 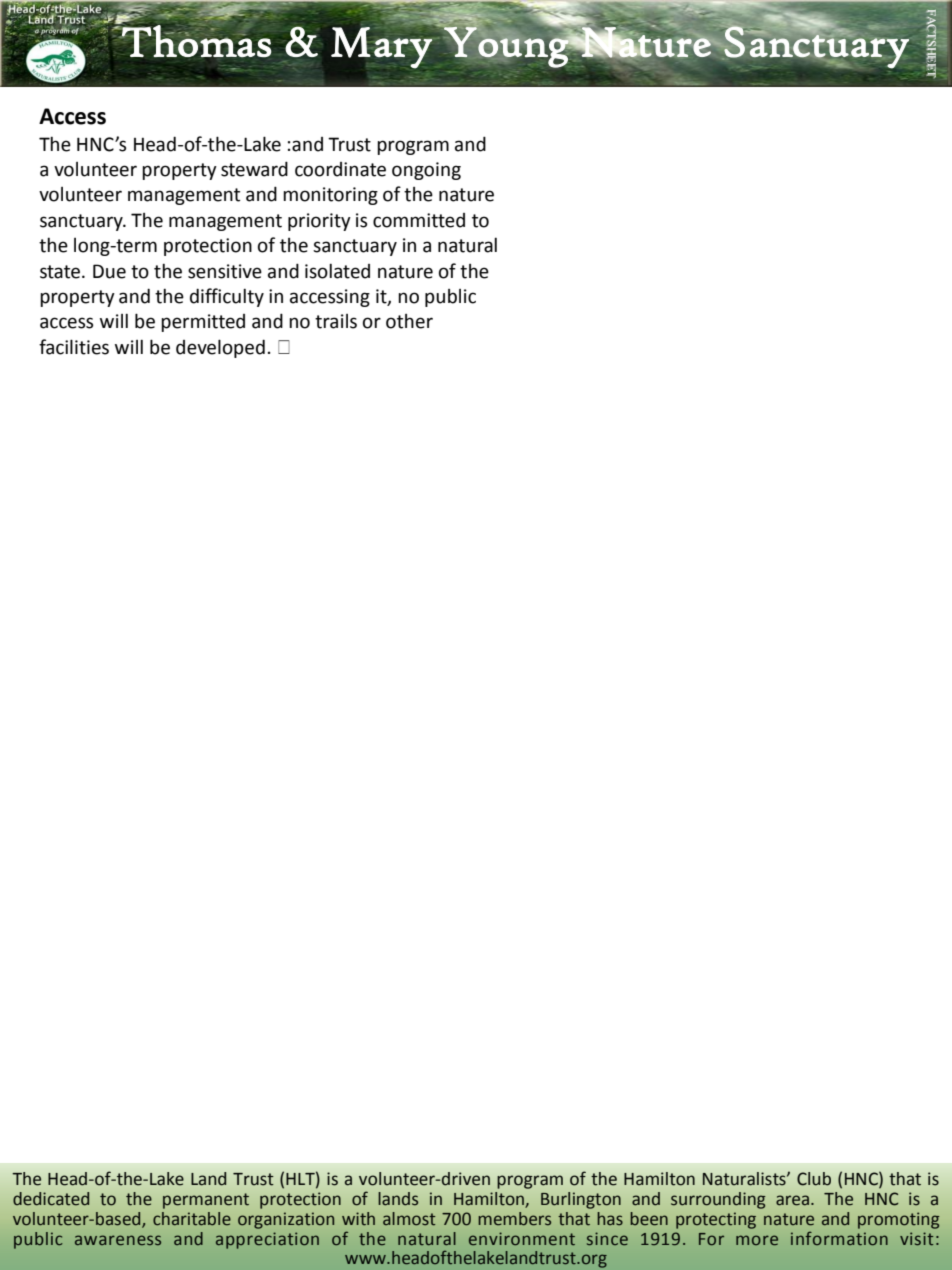 I want to click on facilities, so click(x=74, y=347).
